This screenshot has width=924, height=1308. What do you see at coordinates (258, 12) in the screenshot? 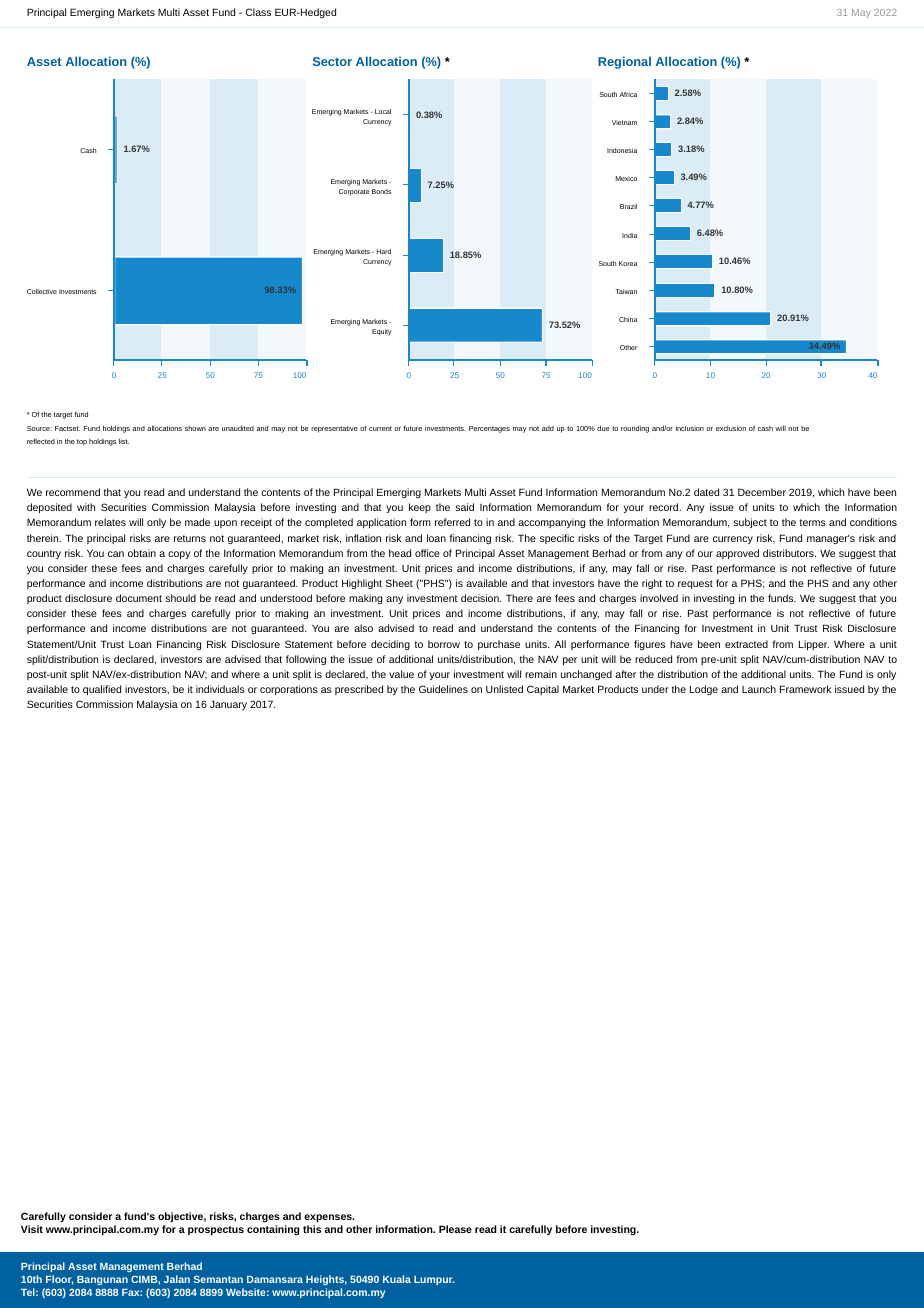
I see `Class` at bounding box center [258, 12].
